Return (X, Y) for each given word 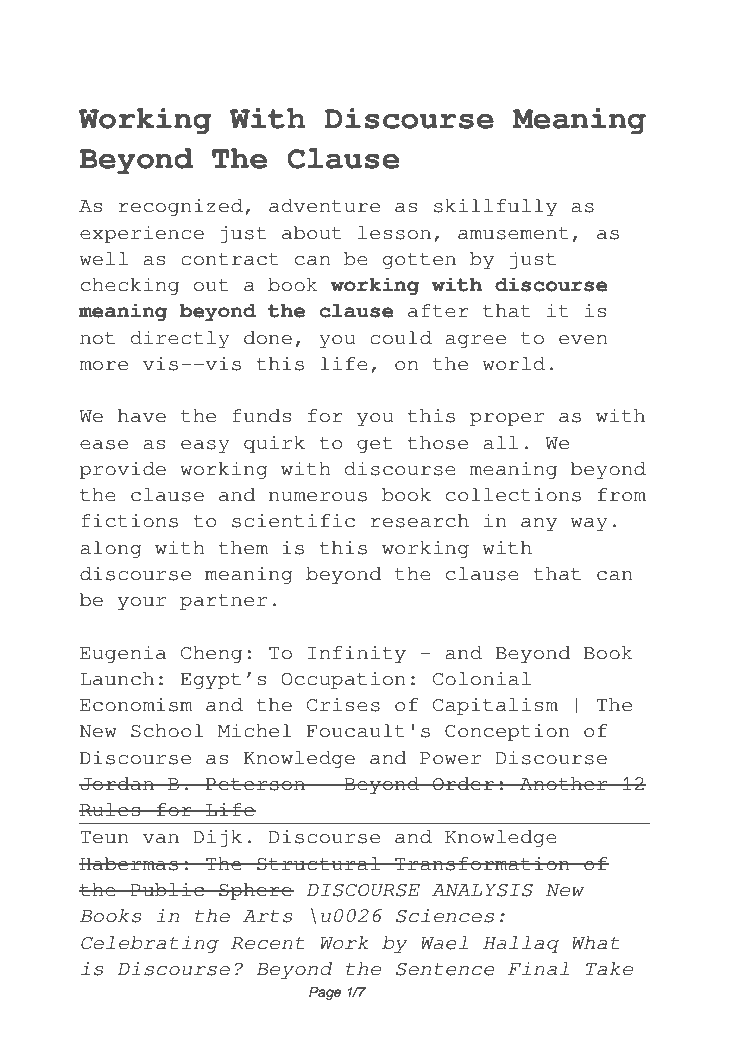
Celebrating (150, 944)
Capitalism (495, 706)
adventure (324, 206)
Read (109, 43)
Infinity (357, 654)
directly (180, 339)
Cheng (211, 654)
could (401, 338)
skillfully (495, 207)
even (583, 340)
